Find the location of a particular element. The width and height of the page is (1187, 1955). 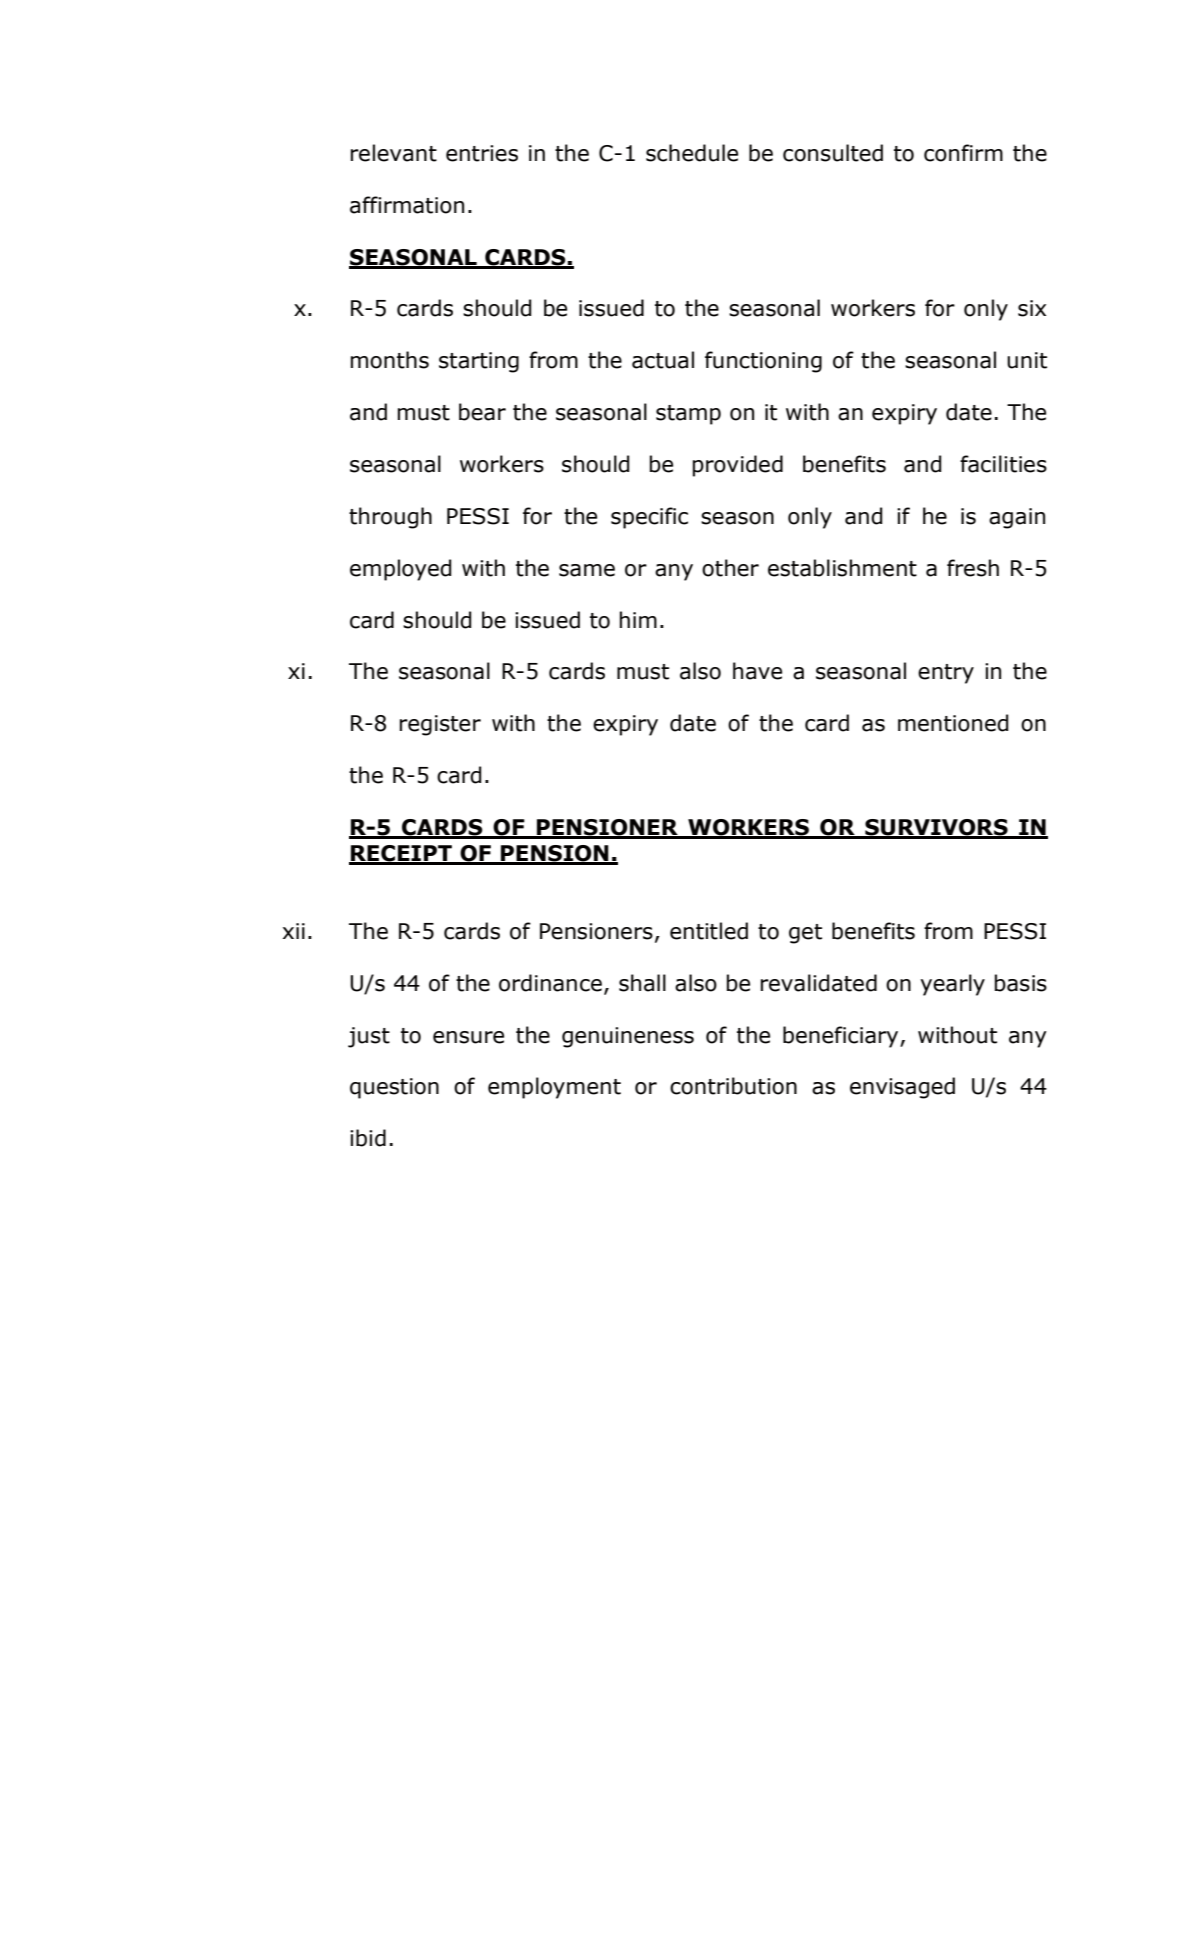

confirm is located at coordinates (963, 153).
